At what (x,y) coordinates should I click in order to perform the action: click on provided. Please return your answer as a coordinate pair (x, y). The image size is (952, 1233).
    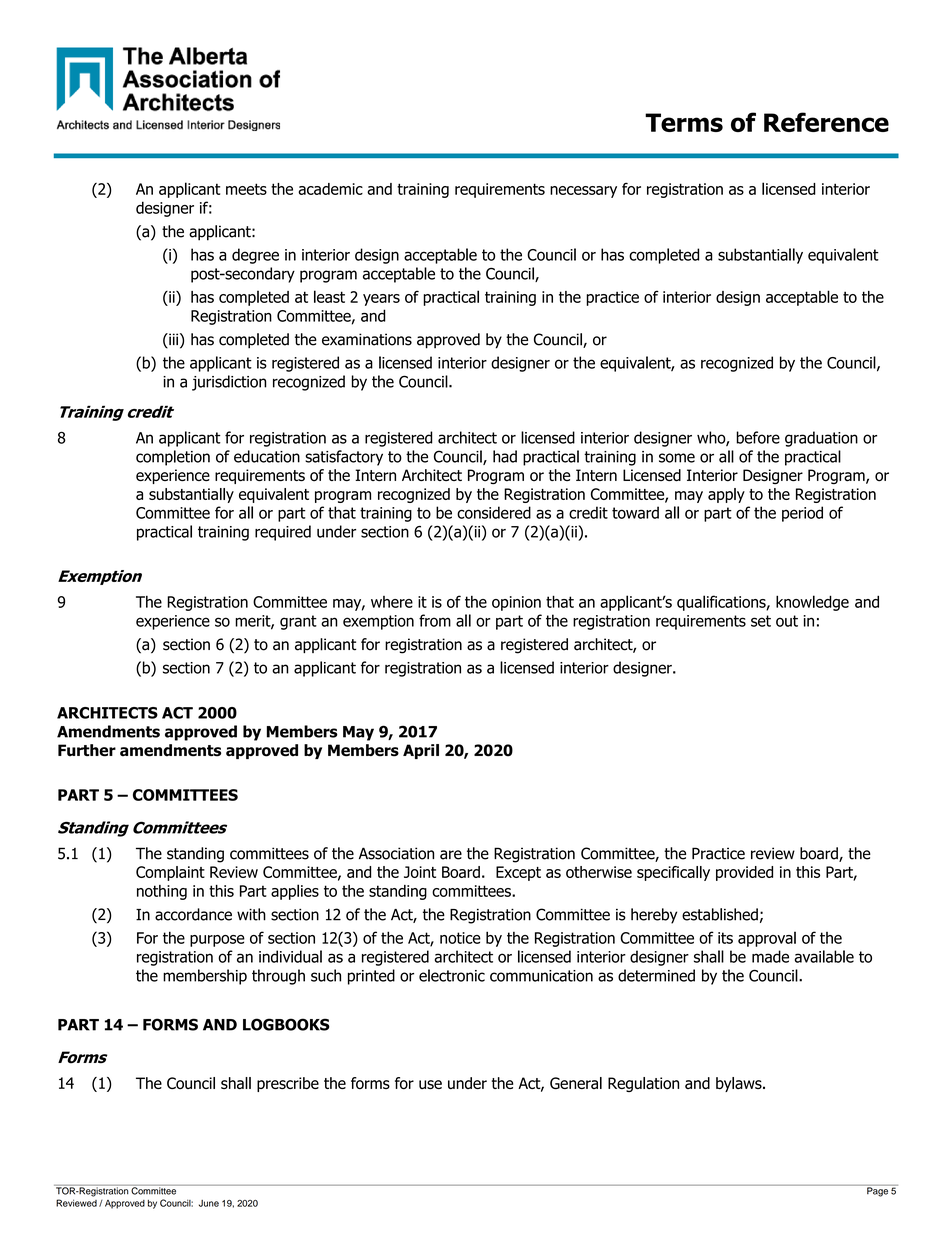
    Looking at the image, I should click on (744, 873).
